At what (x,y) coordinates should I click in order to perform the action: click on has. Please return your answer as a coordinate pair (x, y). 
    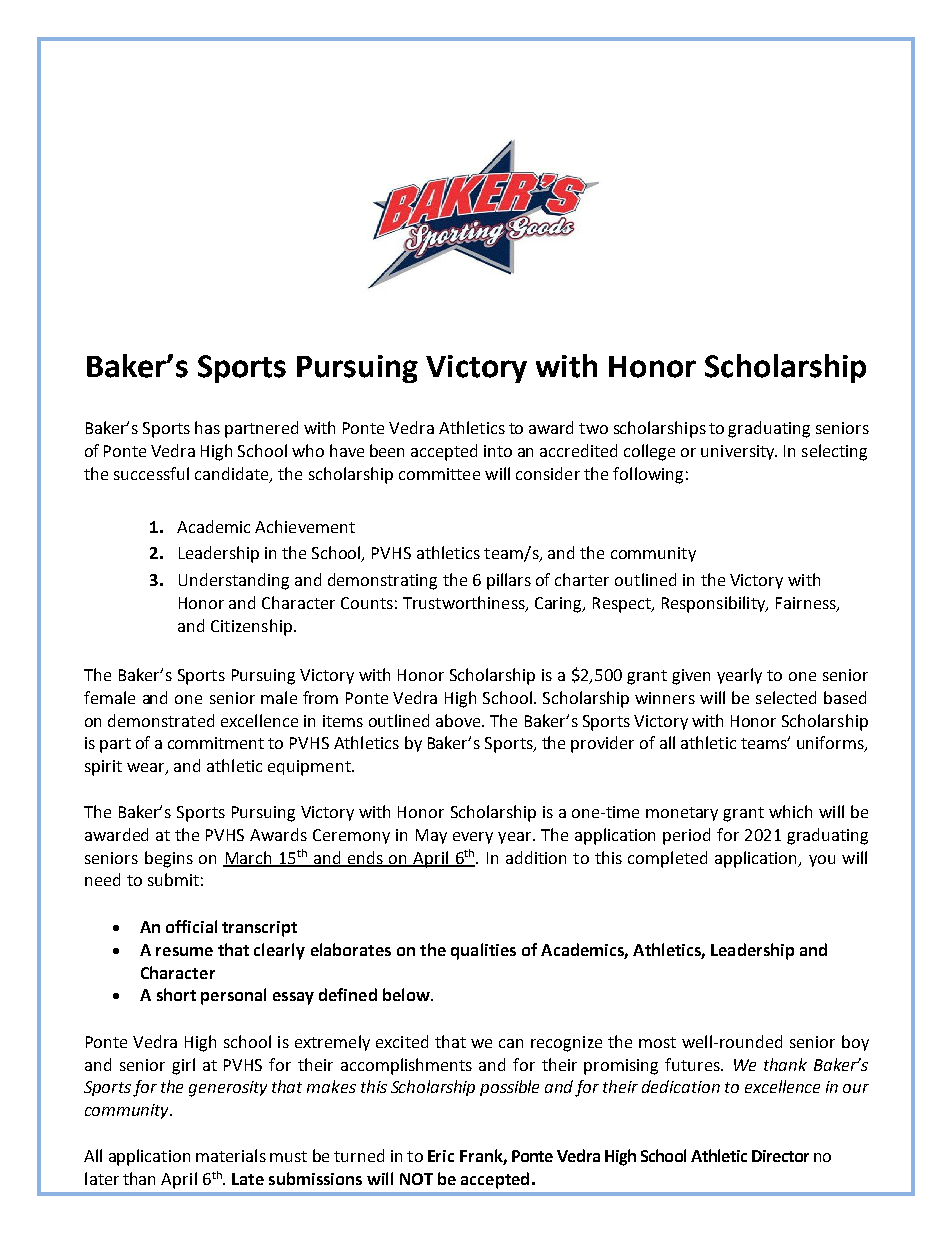
    Looking at the image, I should click on (207, 427).
